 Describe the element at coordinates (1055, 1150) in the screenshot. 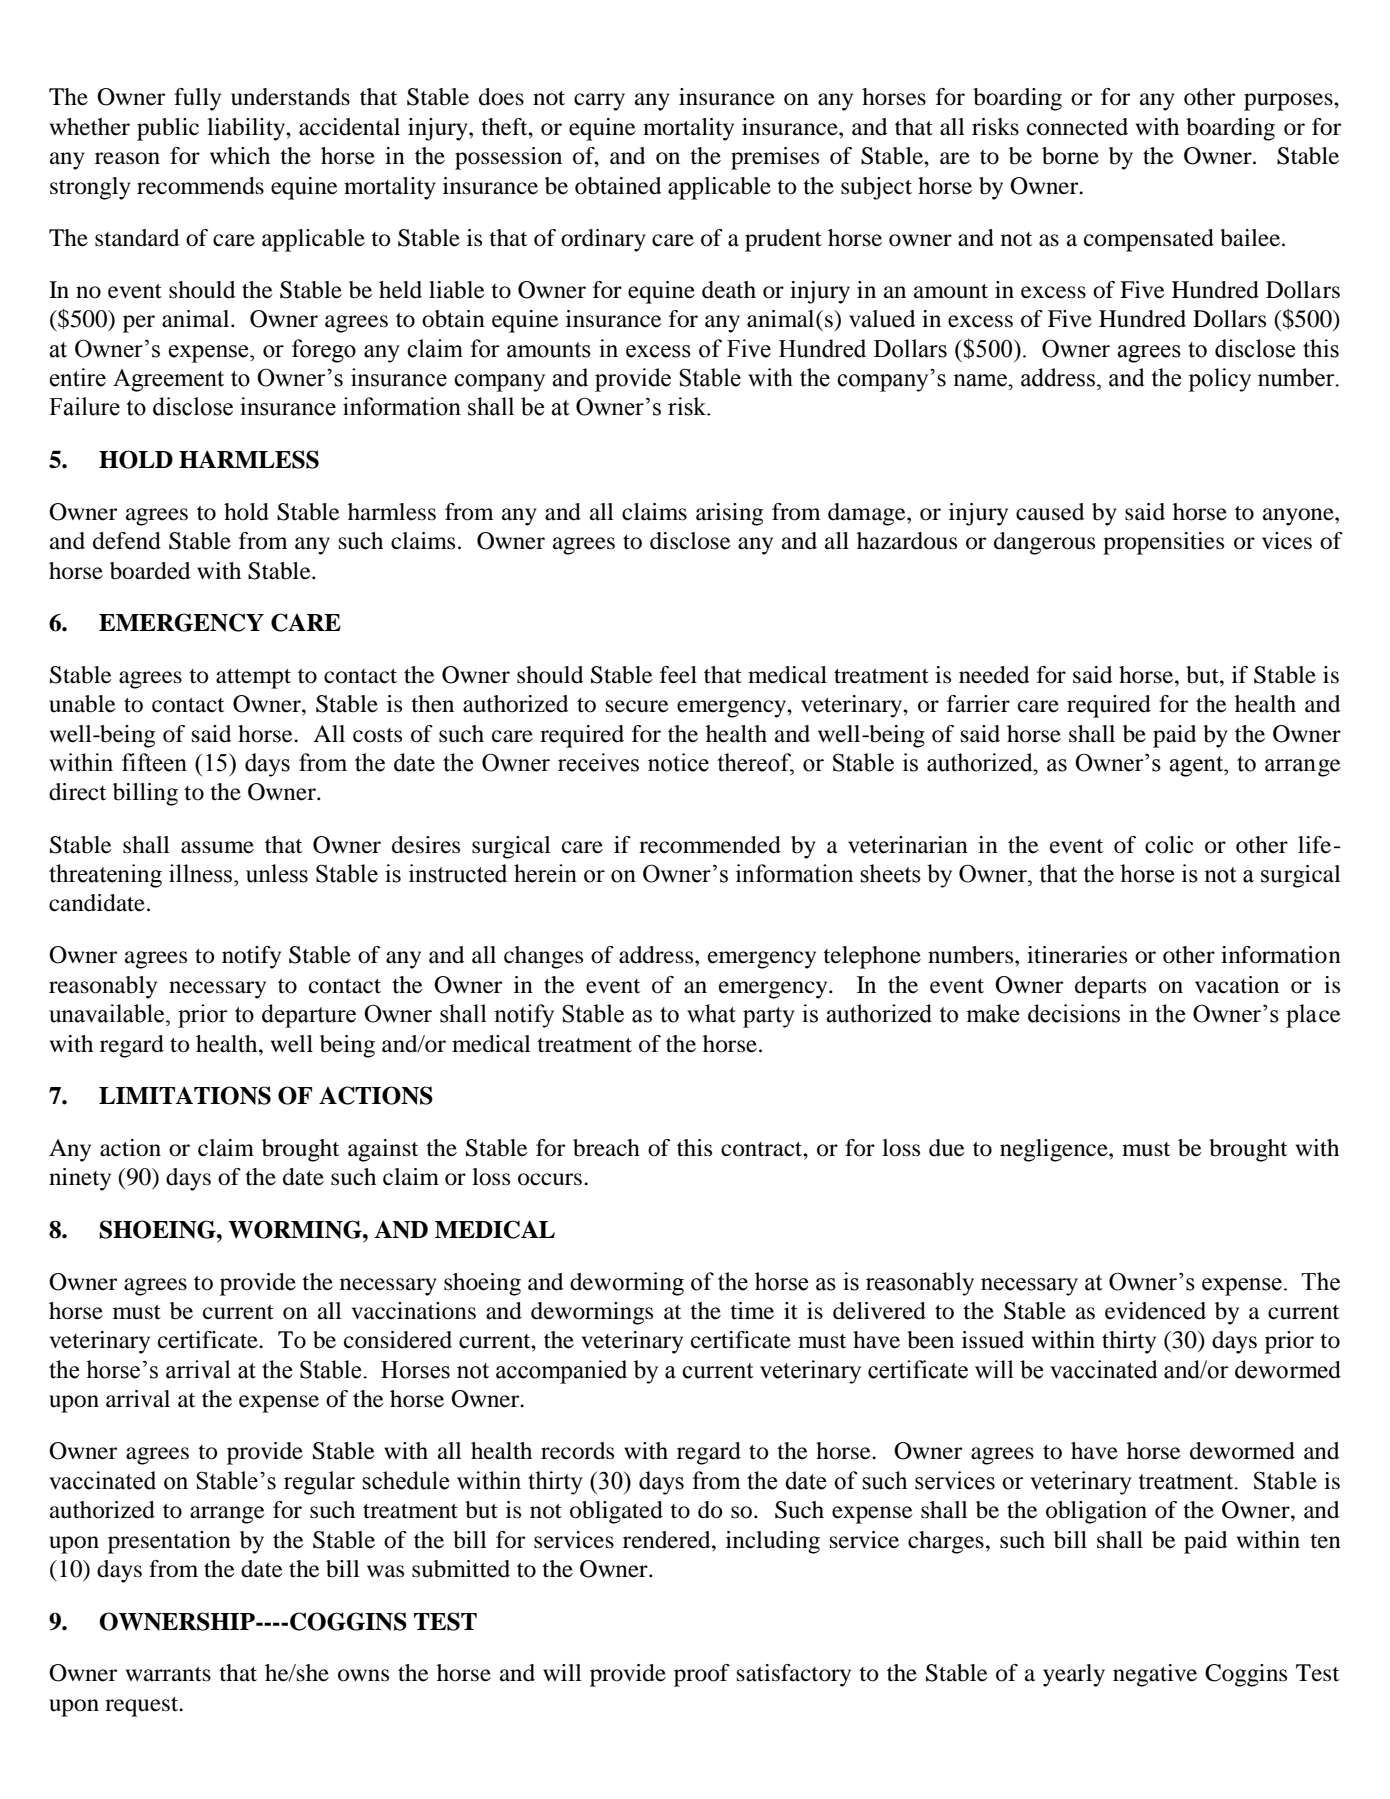

I see `negligence` at that location.
